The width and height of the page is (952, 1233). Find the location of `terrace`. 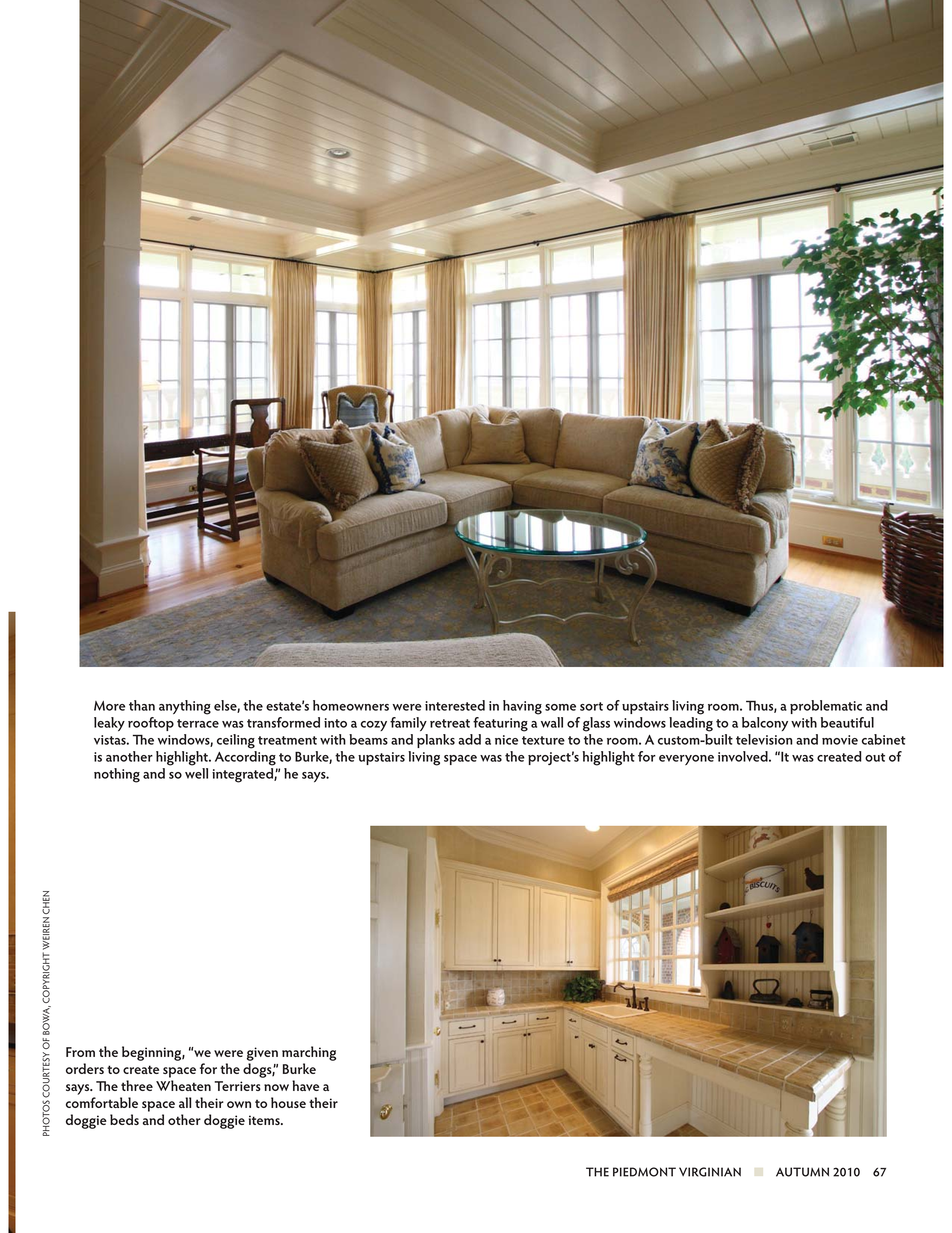

terrace is located at coordinates (198, 723).
